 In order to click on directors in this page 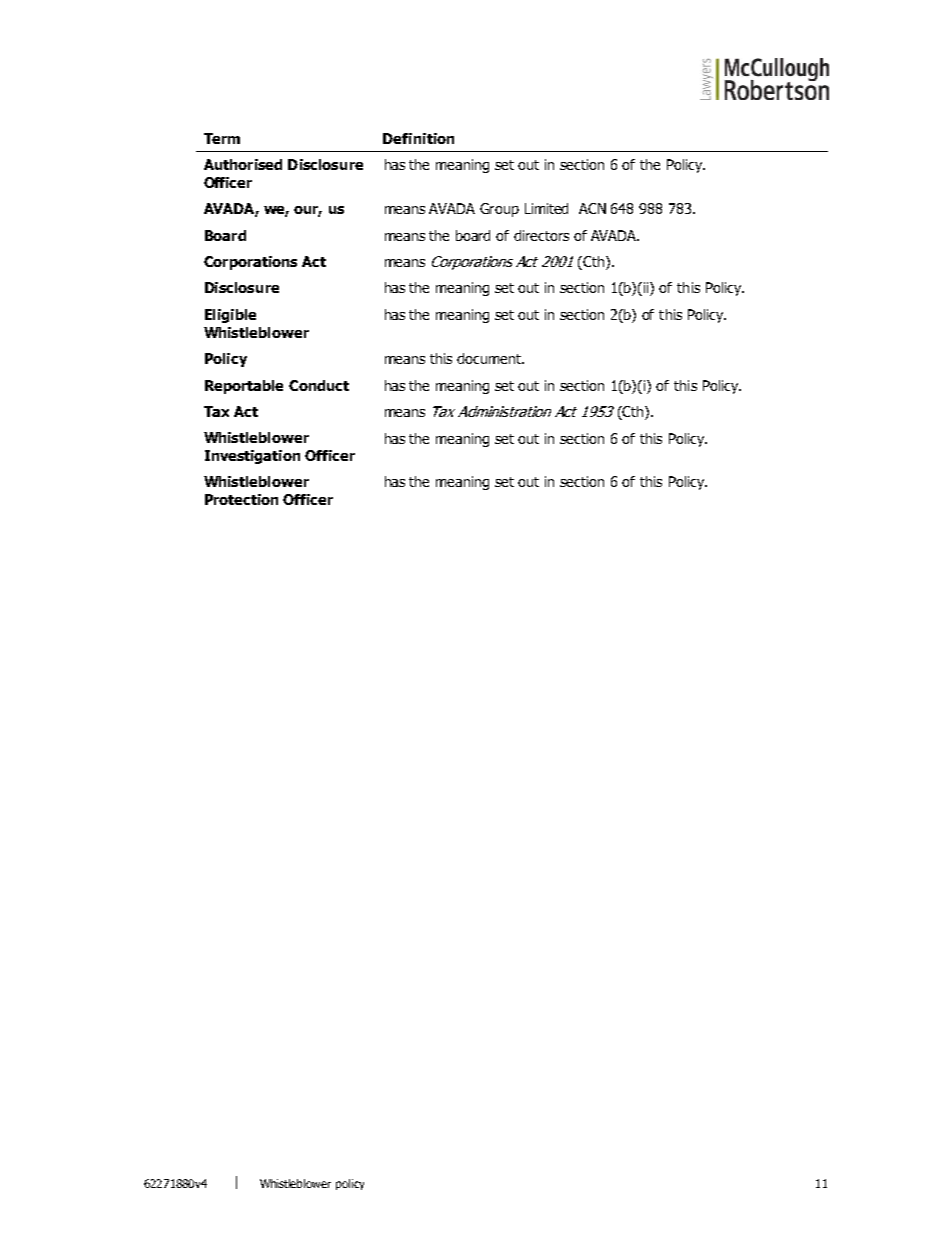, I will do `click(541, 235)`.
